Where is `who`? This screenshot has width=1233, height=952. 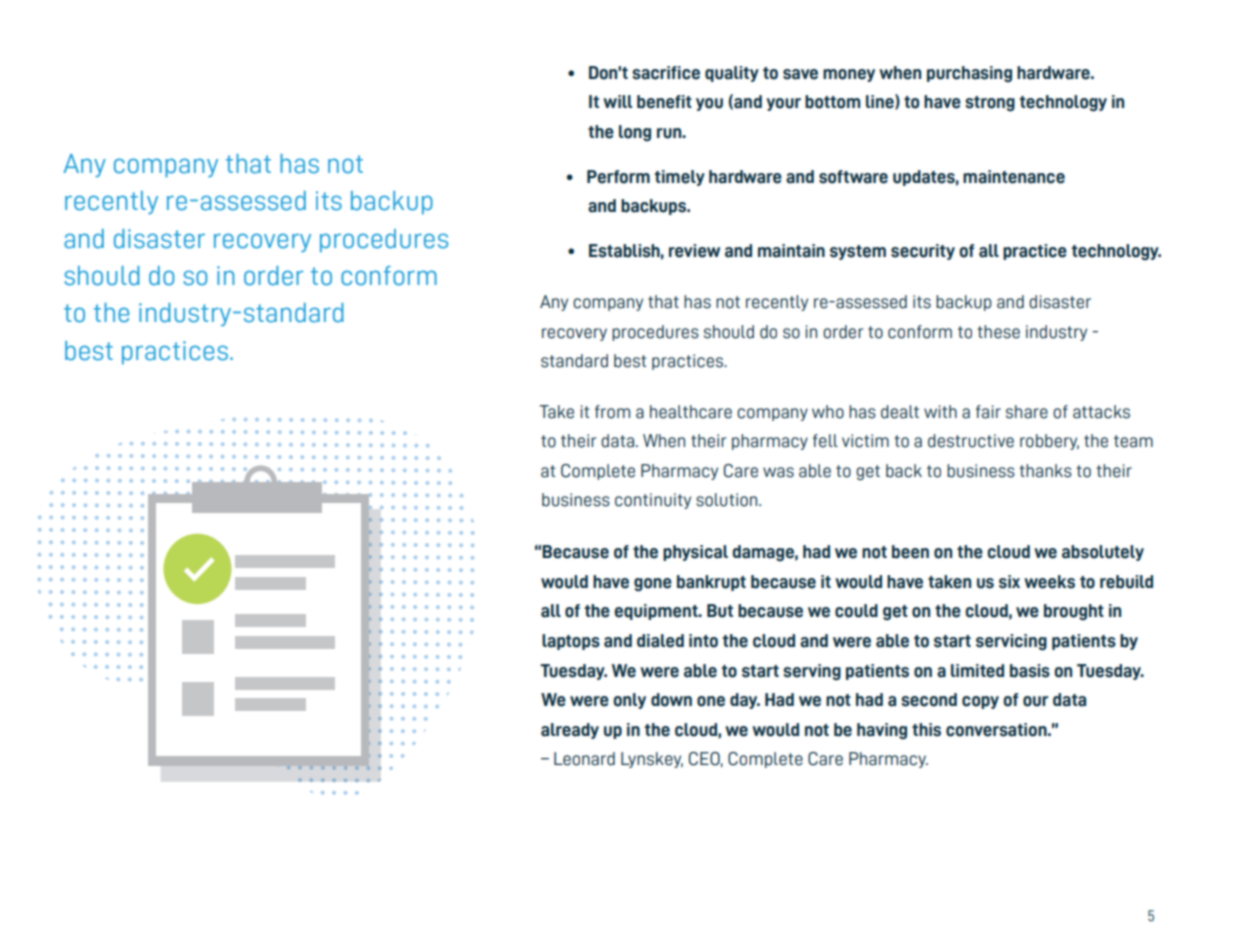 who is located at coordinates (828, 412).
